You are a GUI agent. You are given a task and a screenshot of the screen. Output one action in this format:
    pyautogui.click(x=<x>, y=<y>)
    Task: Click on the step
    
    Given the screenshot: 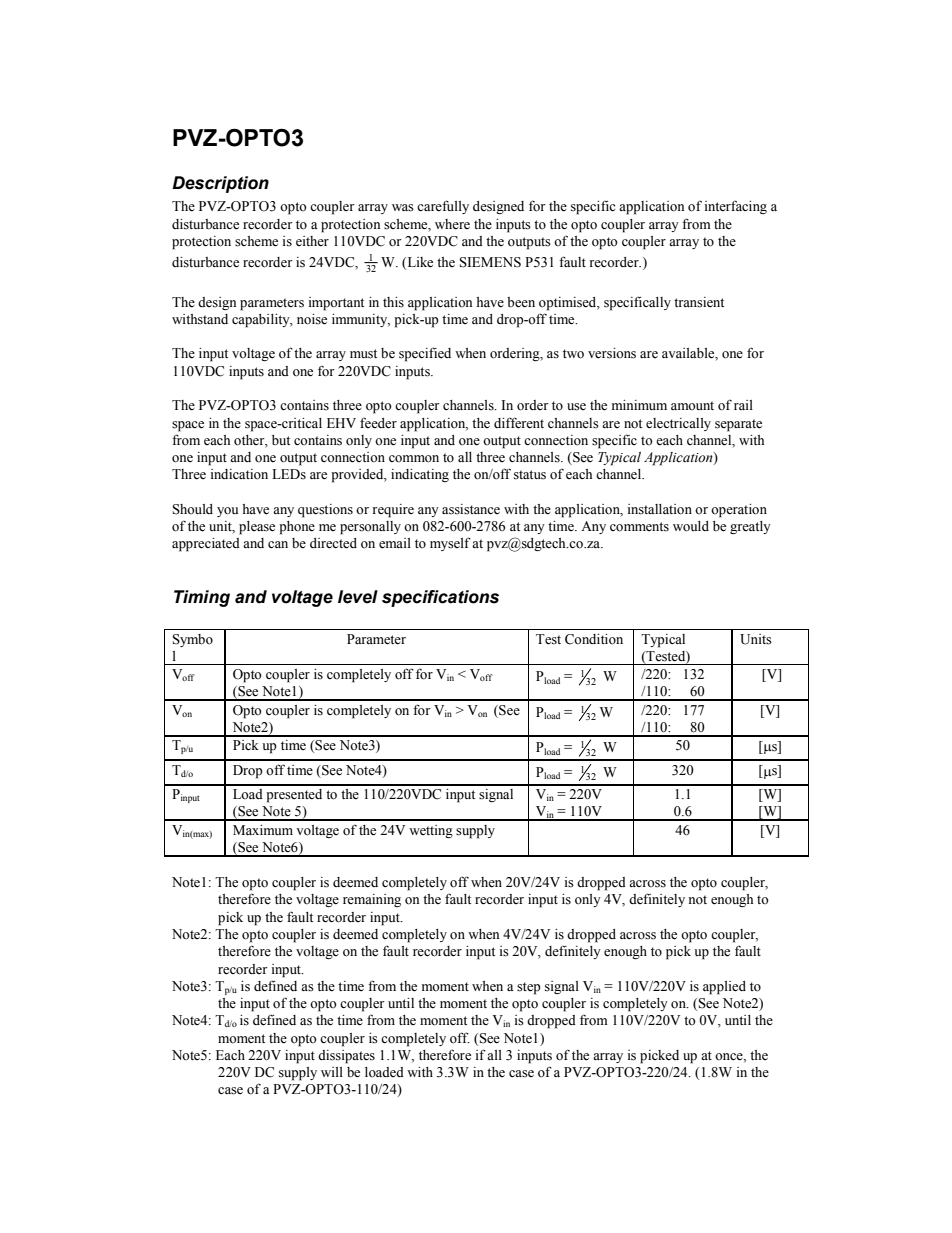 What is the action you would take?
    pyautogui.click(x=529, y=988)
